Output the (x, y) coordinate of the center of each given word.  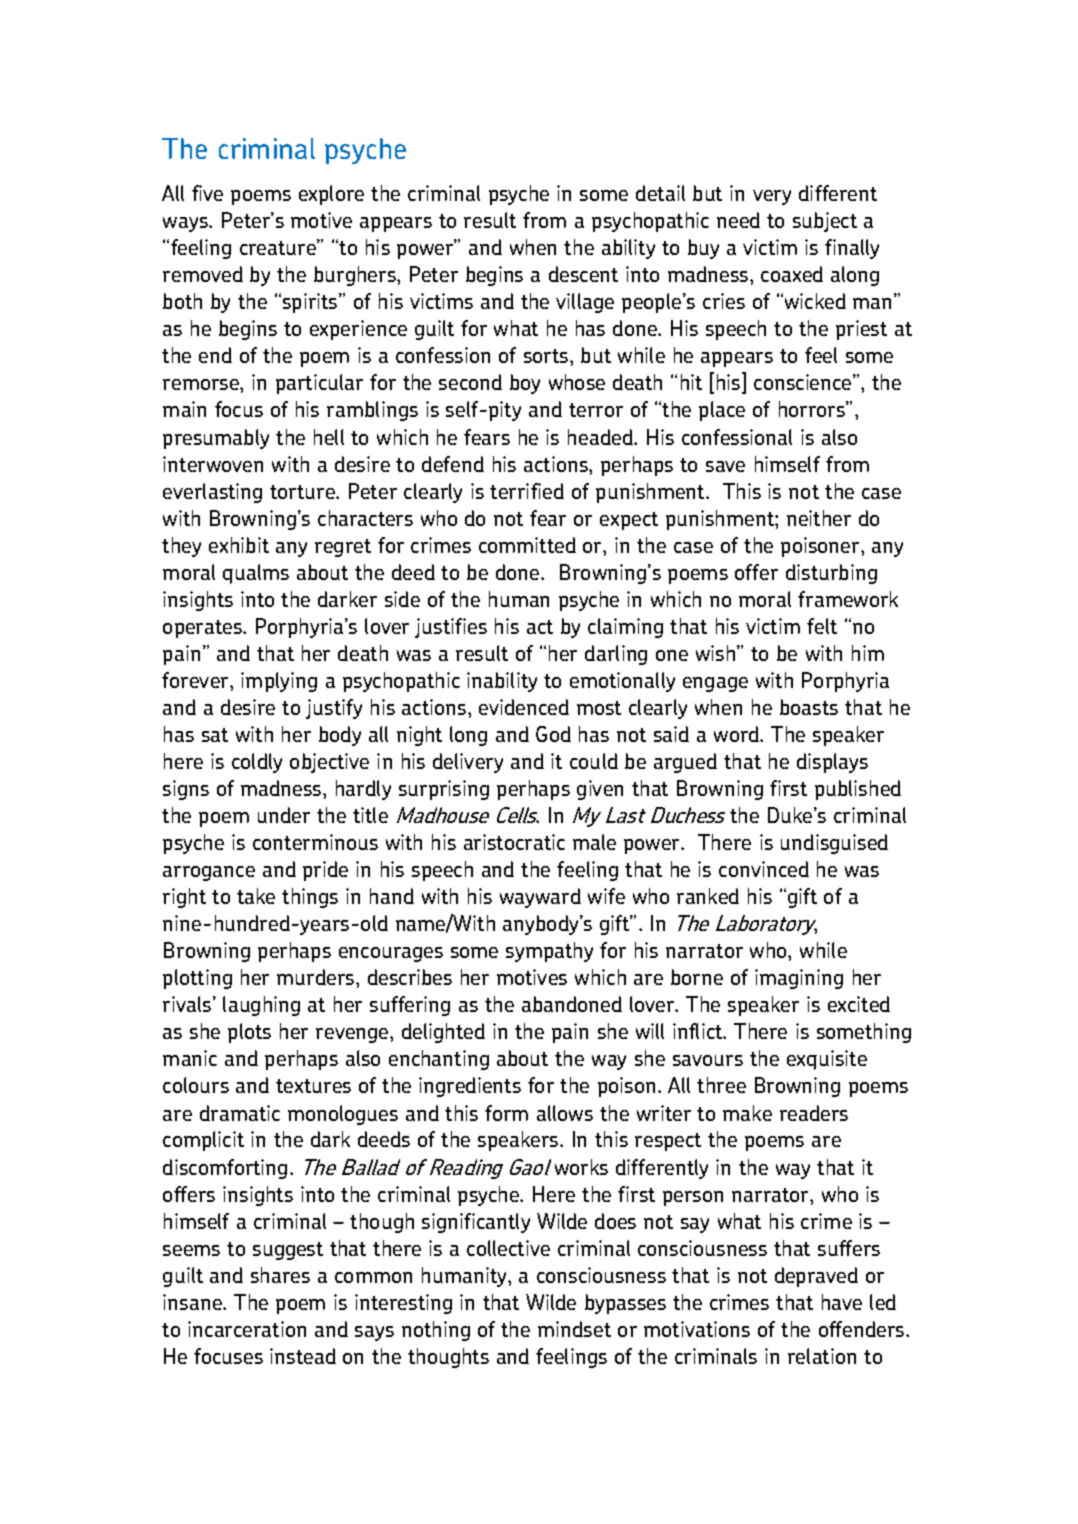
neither (819, 518)
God (553, 734)
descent (583, 274)
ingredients (470, 1087)
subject (825, 222)
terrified (527, 491)
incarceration (247, 1329)
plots (249, 1033)
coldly (257, 763)
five (207, 193)
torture (303, 492)
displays (832, 763)
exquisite (827, 1060)
